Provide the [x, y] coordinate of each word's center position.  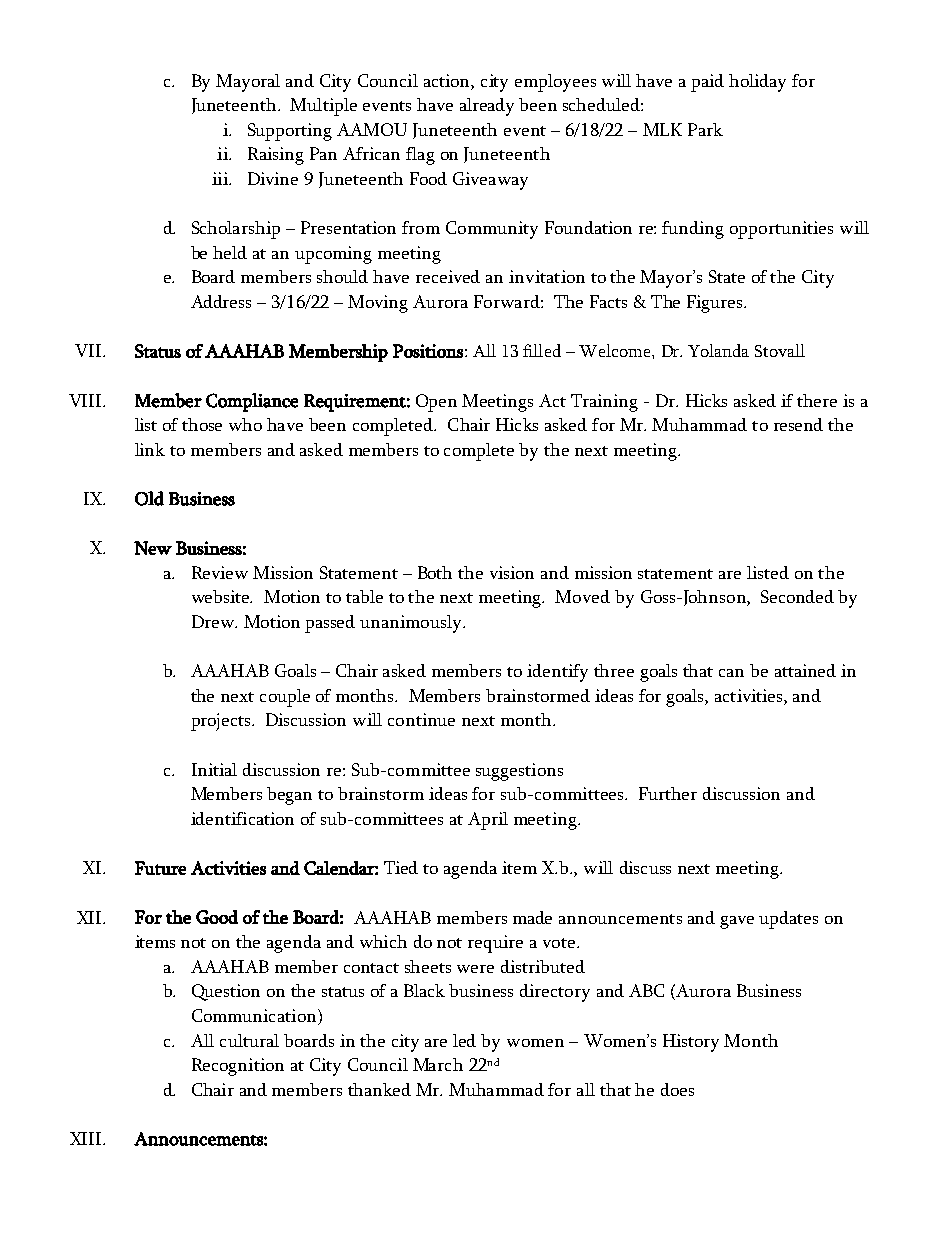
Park [705, 129]
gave [737, 922]
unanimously [412, 624]
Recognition [238, 1067]
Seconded [797, 596]
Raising [276, 156]
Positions [428, 351]
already [487, 107]
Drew [214, 621]
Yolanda [718, 350]
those [202, 424]
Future [160, 868]
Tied [401, 867]
